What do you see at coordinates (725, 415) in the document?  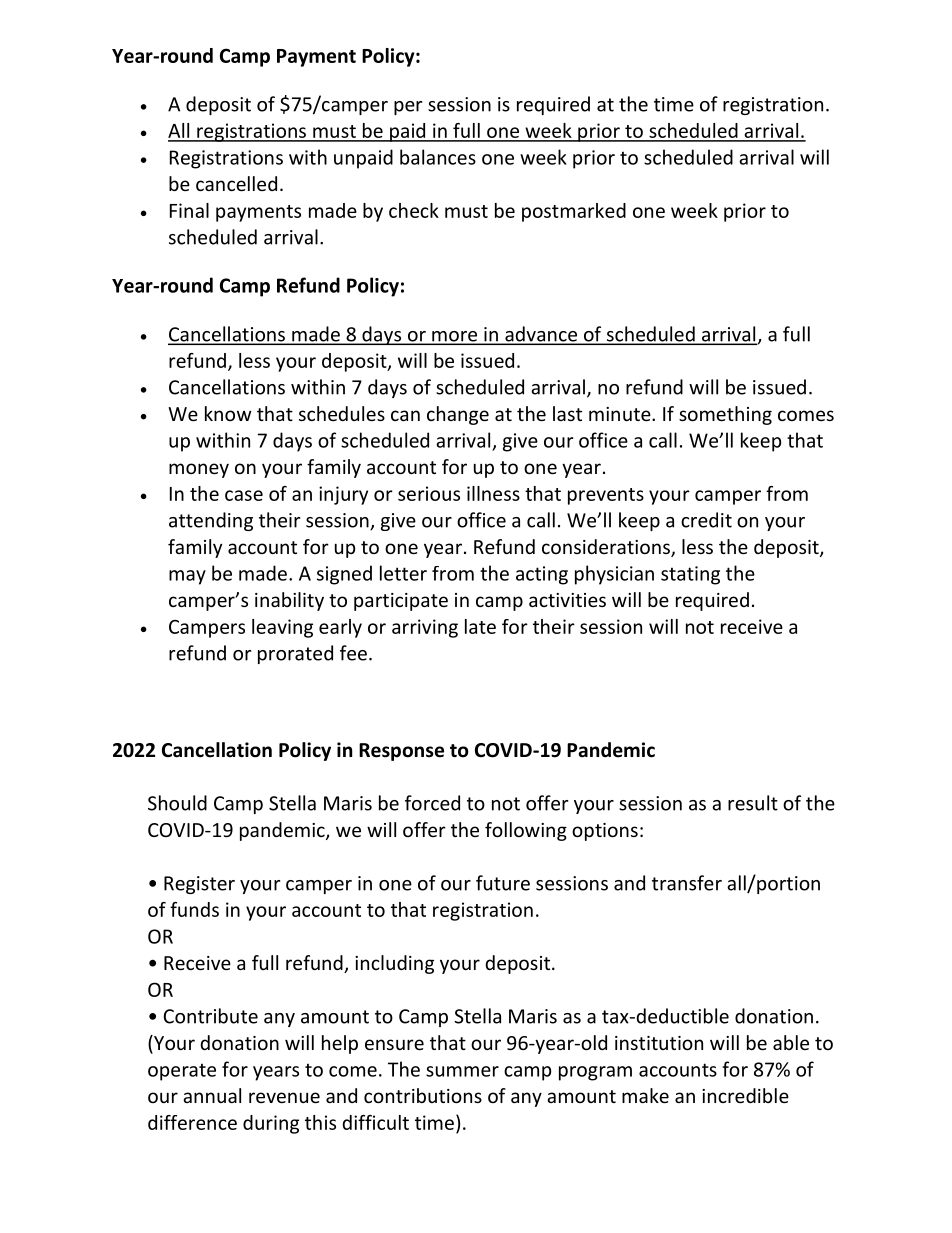 I see `something` at bounding box center [725, 415].
